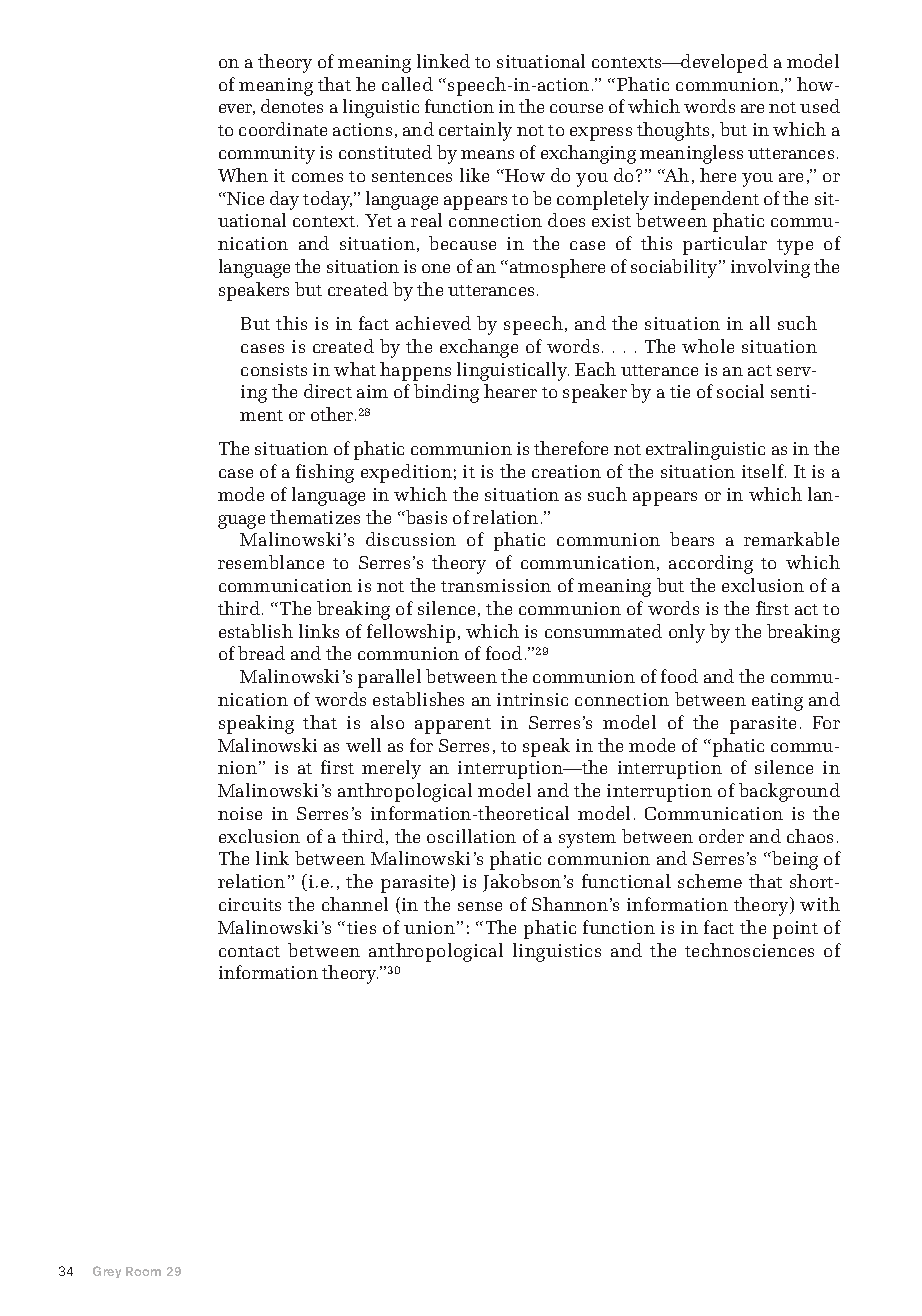  I want to click on whole, so click(708, 346).
